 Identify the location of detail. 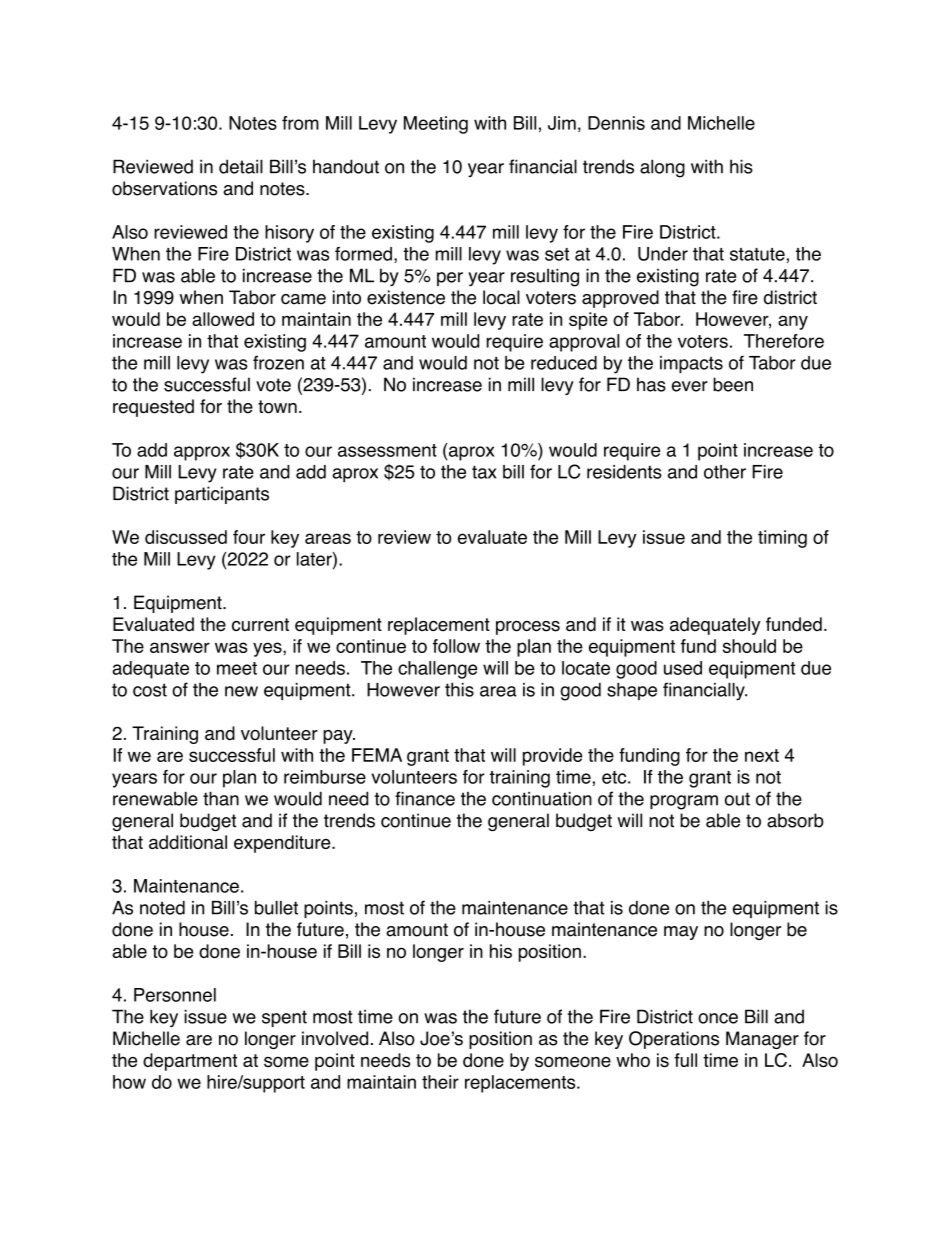
(241, 166).
